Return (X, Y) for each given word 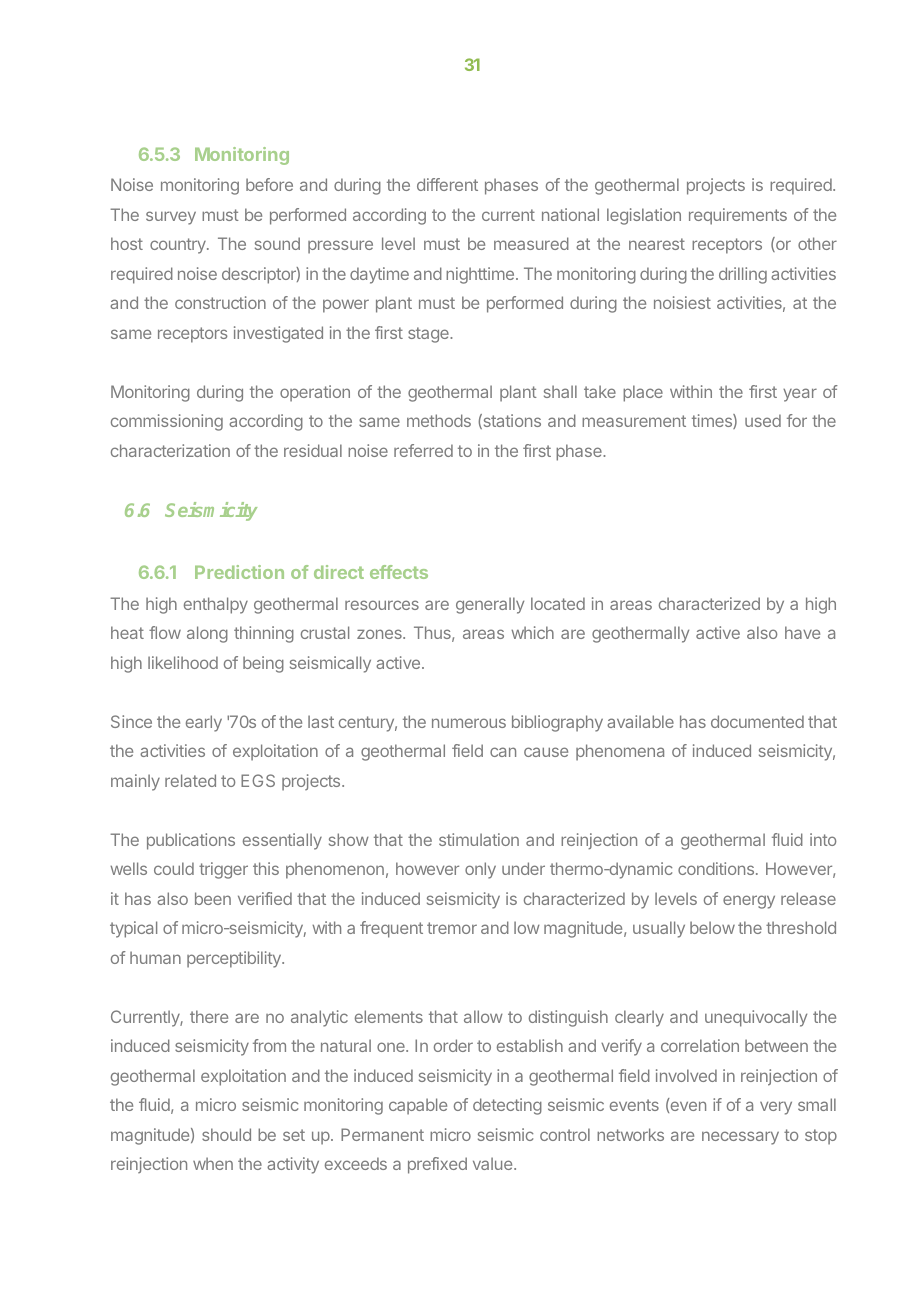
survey (171, 218)
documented (757, 721)
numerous (469, 723)
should (226, 1134)
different (447, 184)
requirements (738, 216)
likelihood (183, 662)
